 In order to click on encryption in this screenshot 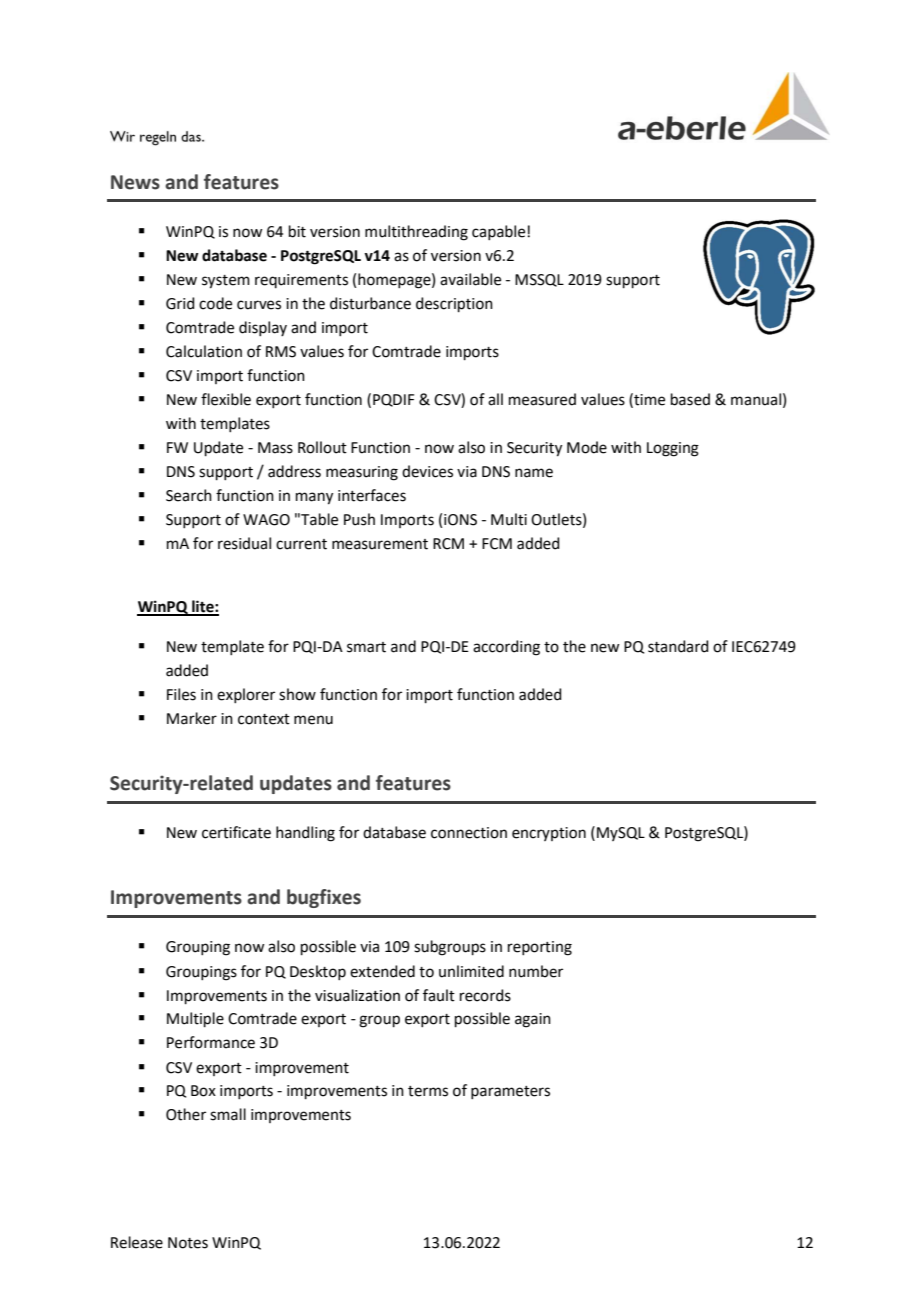, I will do `click(549, 834)`.
